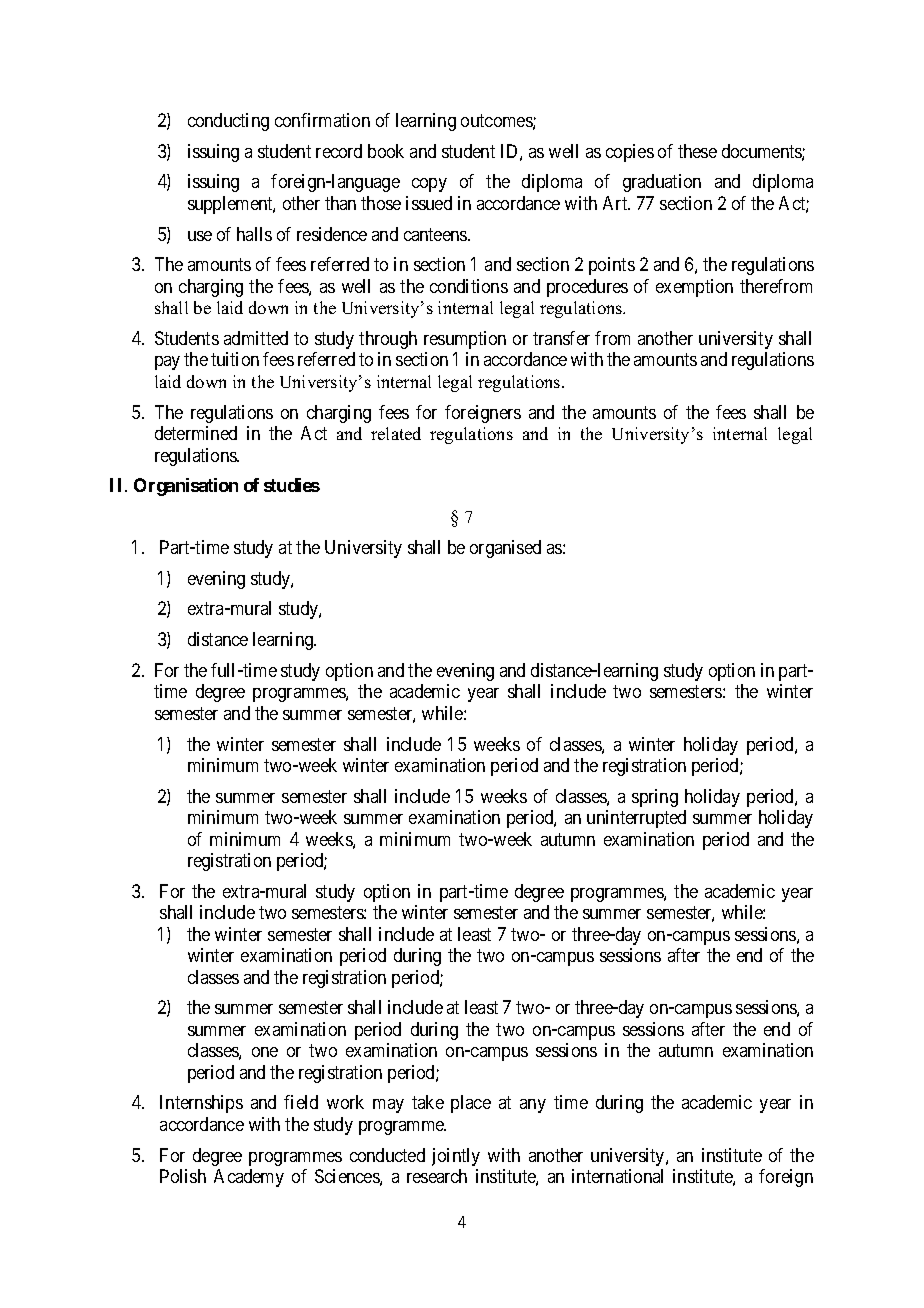 The width and height of the image is (924, 1308). I want to click on copies, so click(630, 153).
